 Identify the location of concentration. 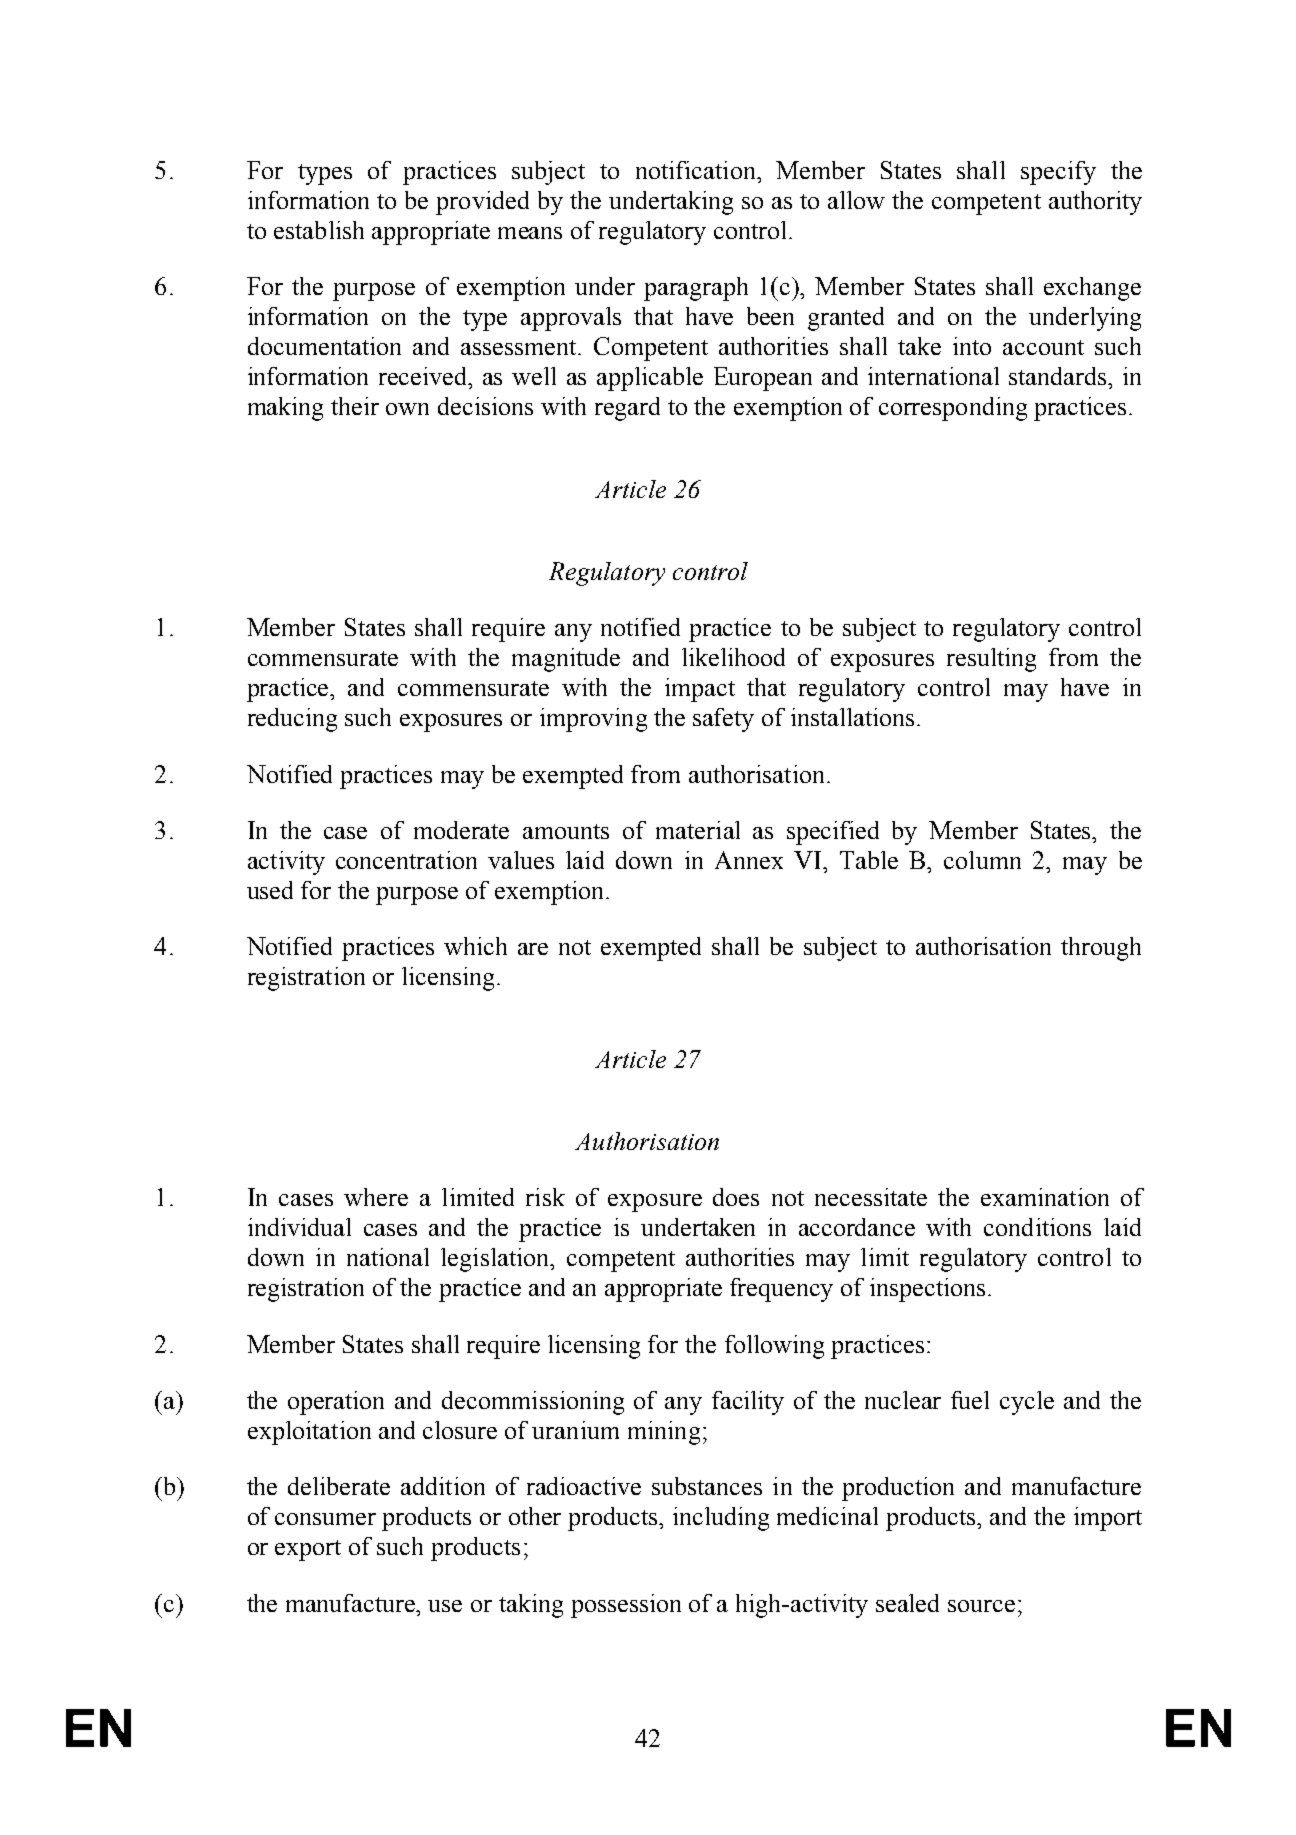
(406, 860).
